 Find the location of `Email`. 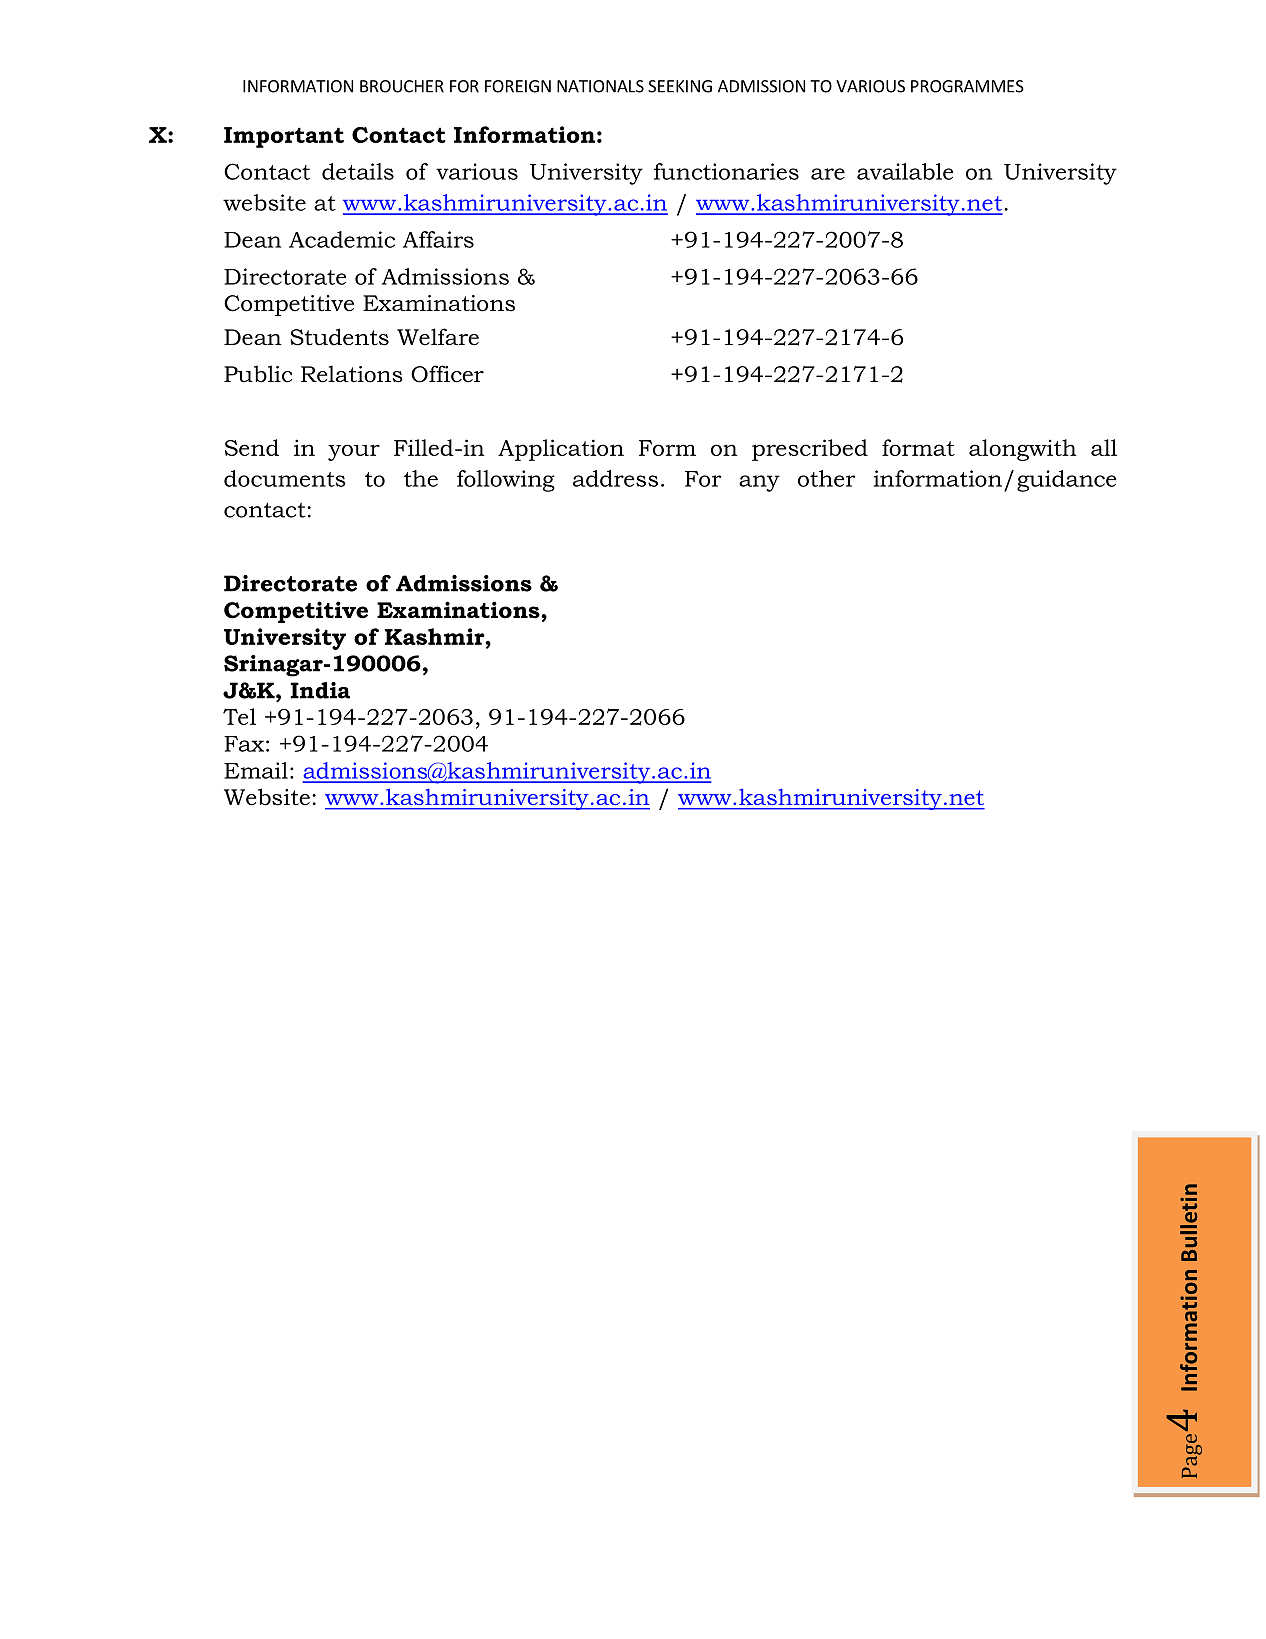

Email is located at coordinates (256, 770).
